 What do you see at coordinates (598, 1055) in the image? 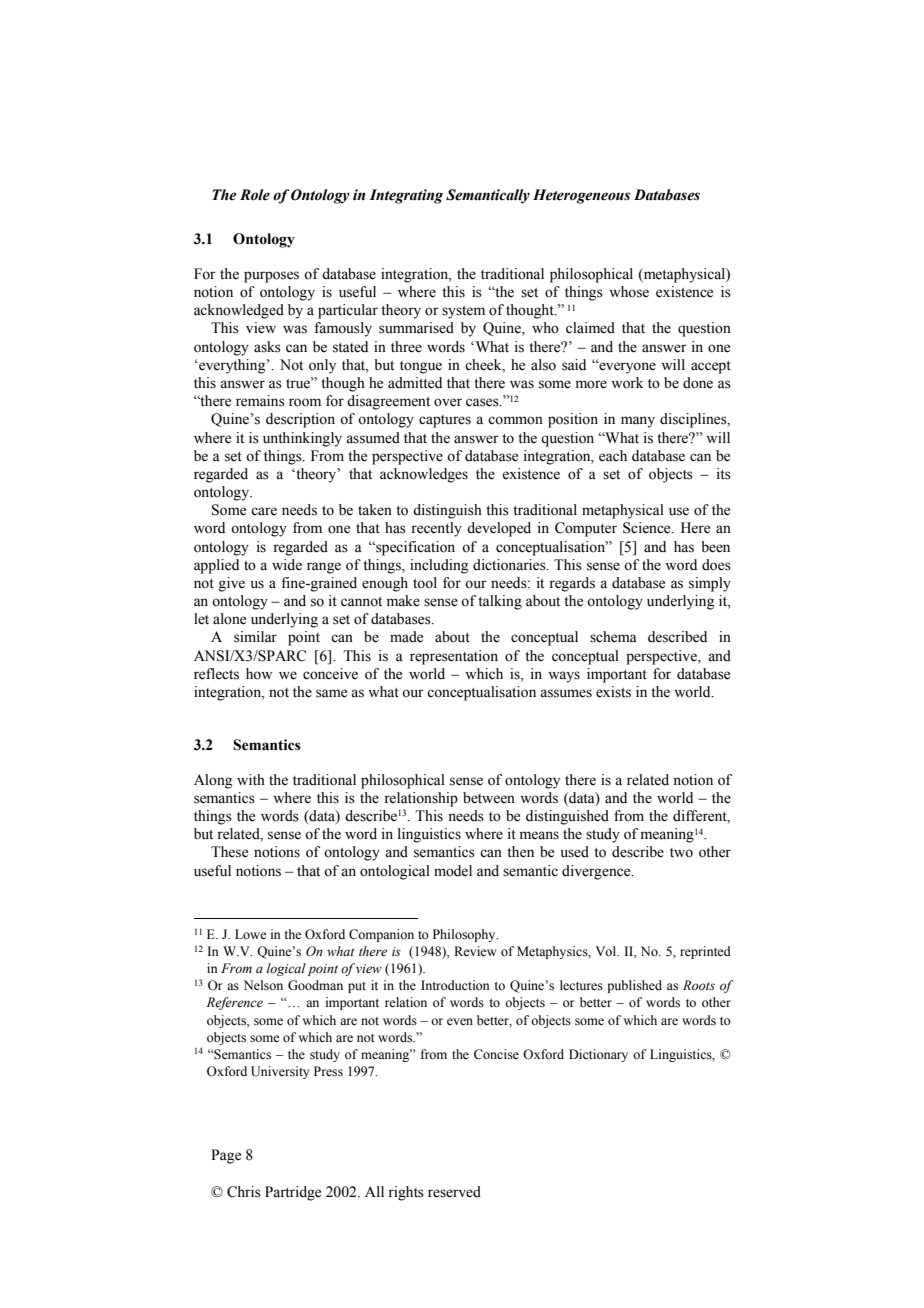
I see `Dictionary` at bounding box center [598, 1055].
